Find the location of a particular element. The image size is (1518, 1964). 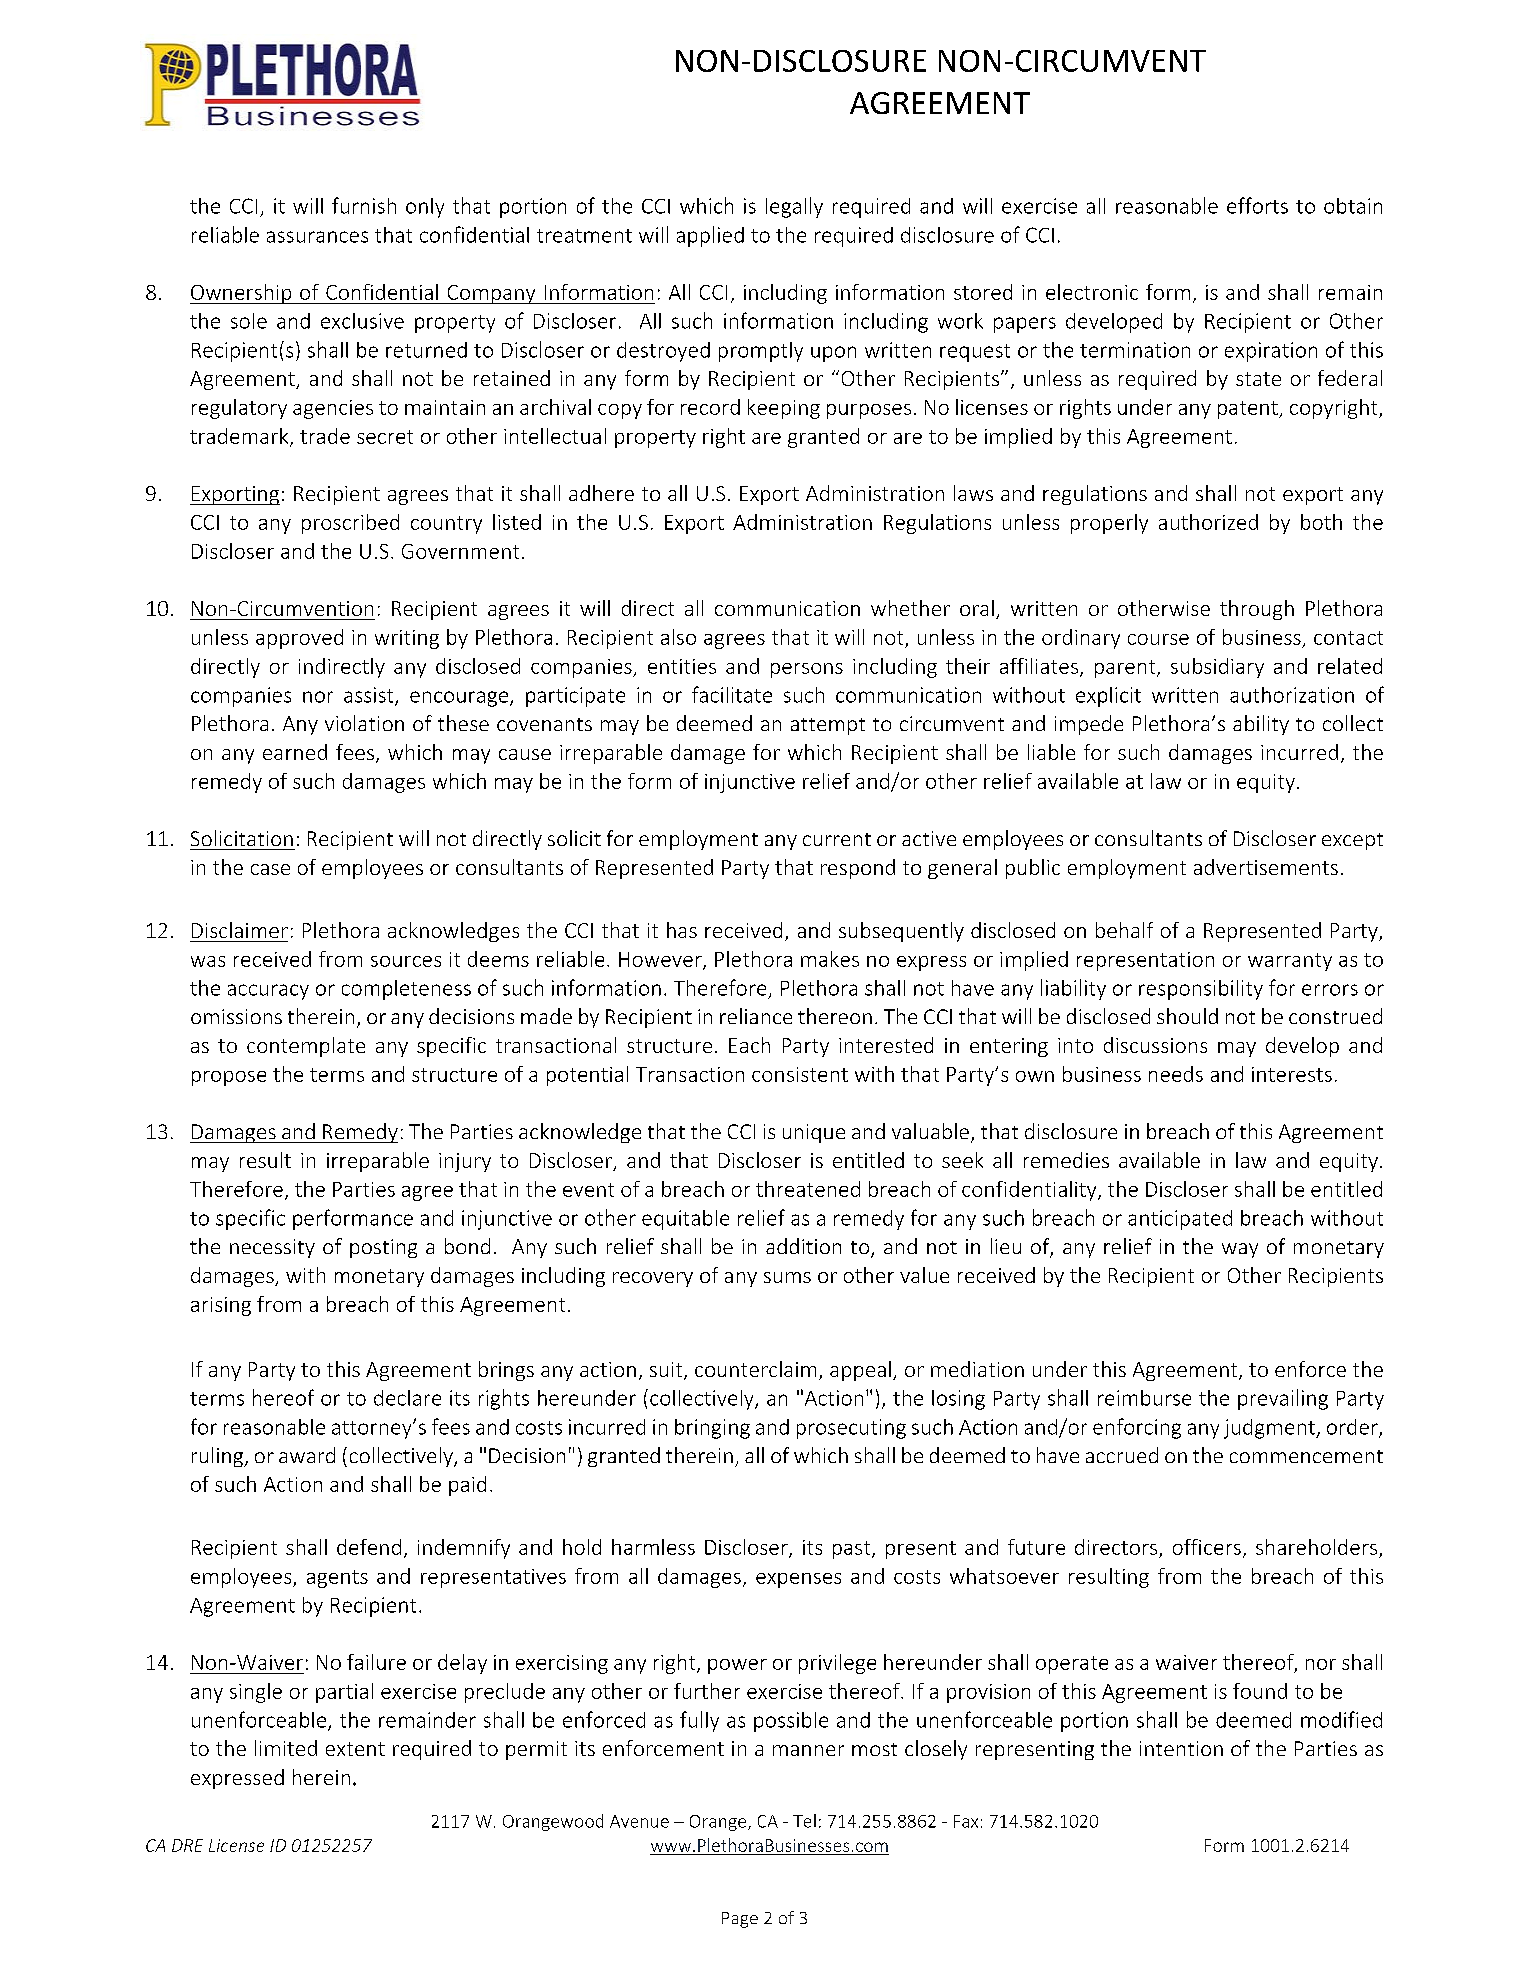

assurances is located at coordinates (317, 237).
